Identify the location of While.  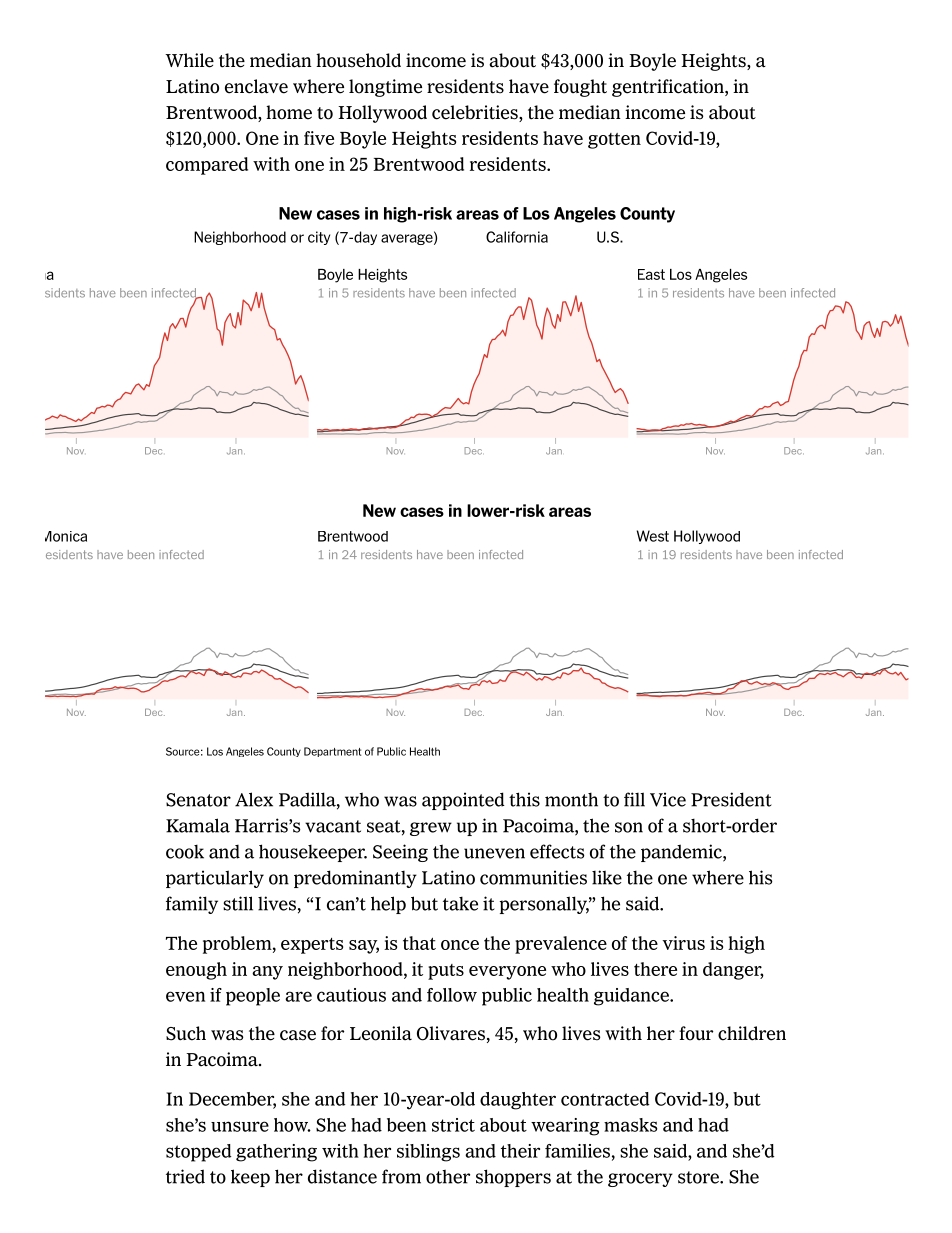
(189, 60).
